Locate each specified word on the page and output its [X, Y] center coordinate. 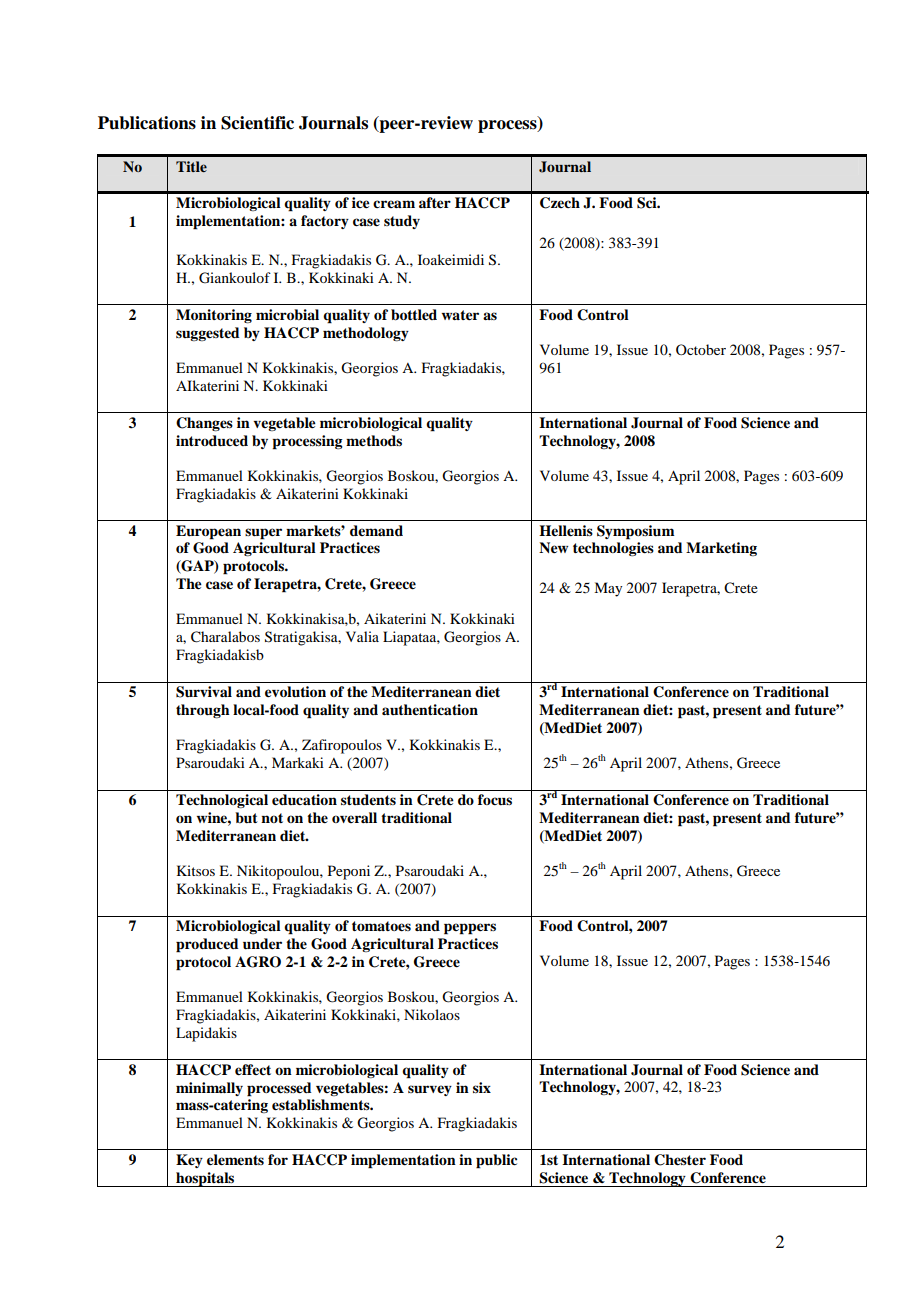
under [262, 944]
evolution [295, 692]
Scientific [257, 123]
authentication [430, 709]
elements [235, 1160]
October [701, 349]
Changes [204, 424]
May [608, 589]
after [435, 202]
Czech [560, 203]
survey [430, 1090]
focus [495, 800]
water [460, 315]
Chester [680, 1160]
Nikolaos [432, 1014]
